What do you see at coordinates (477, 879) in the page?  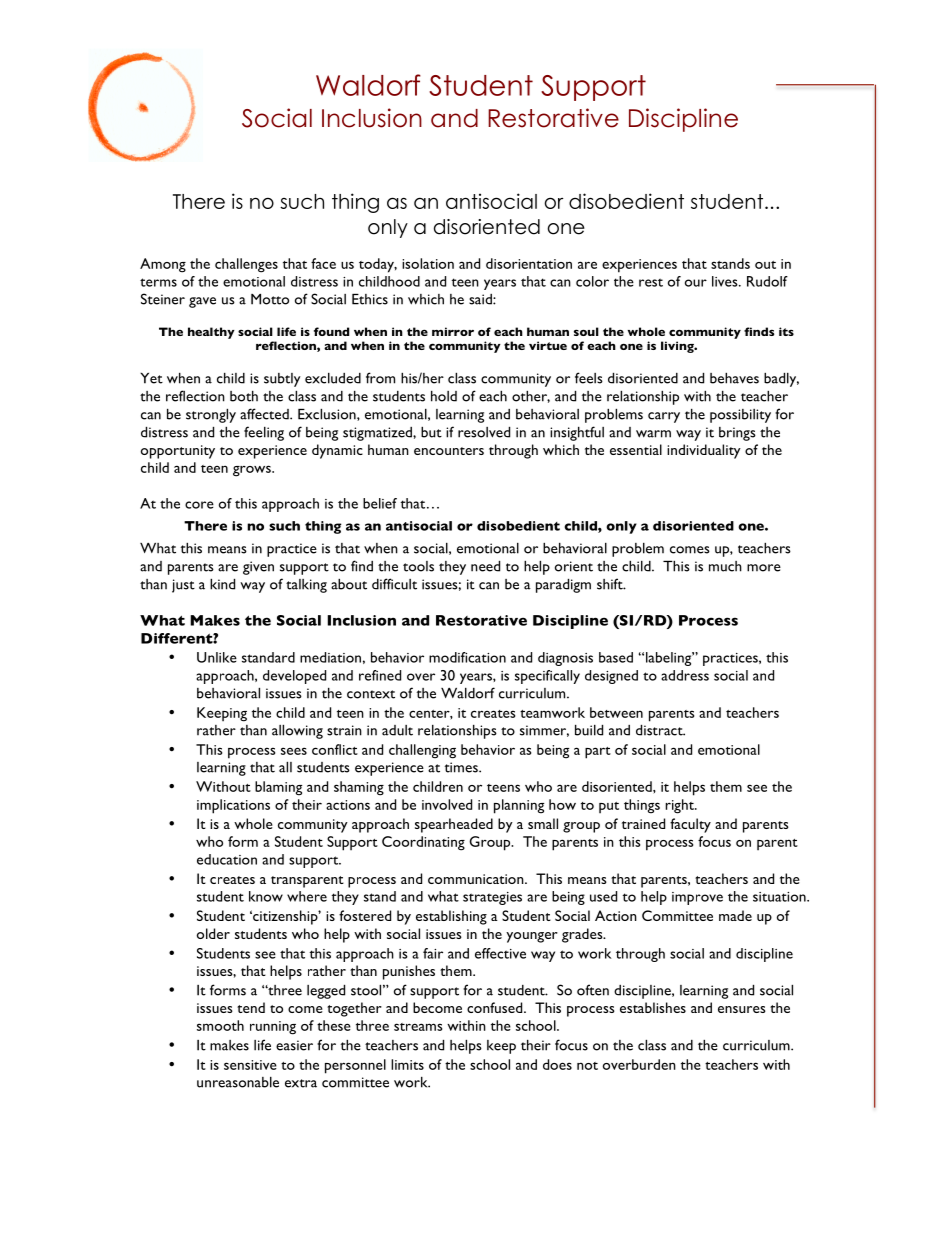 I see `communication` at bounding box center [477, 879].
